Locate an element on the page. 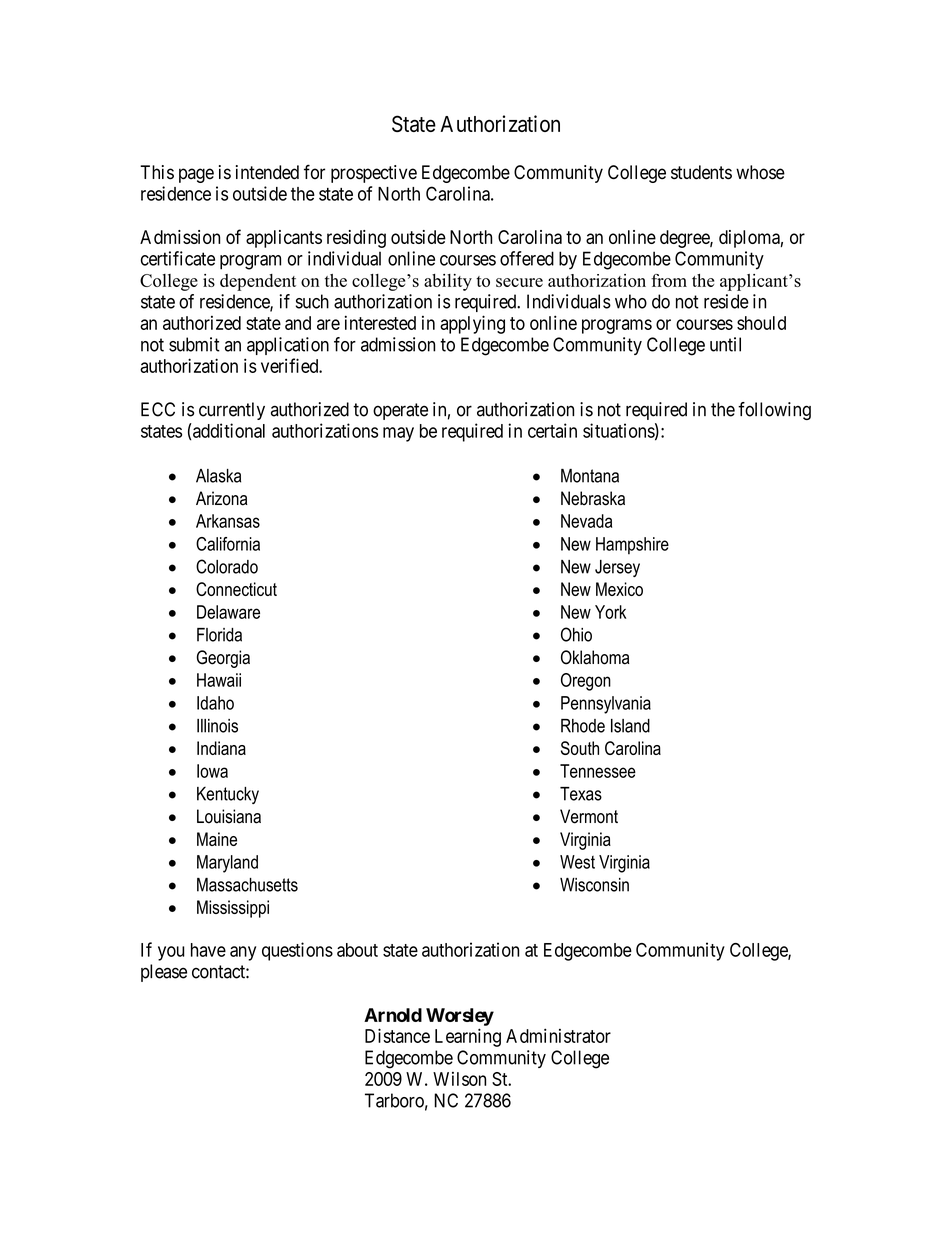 The image size is (952, 1233). York is located at coordinates (610, 612).
